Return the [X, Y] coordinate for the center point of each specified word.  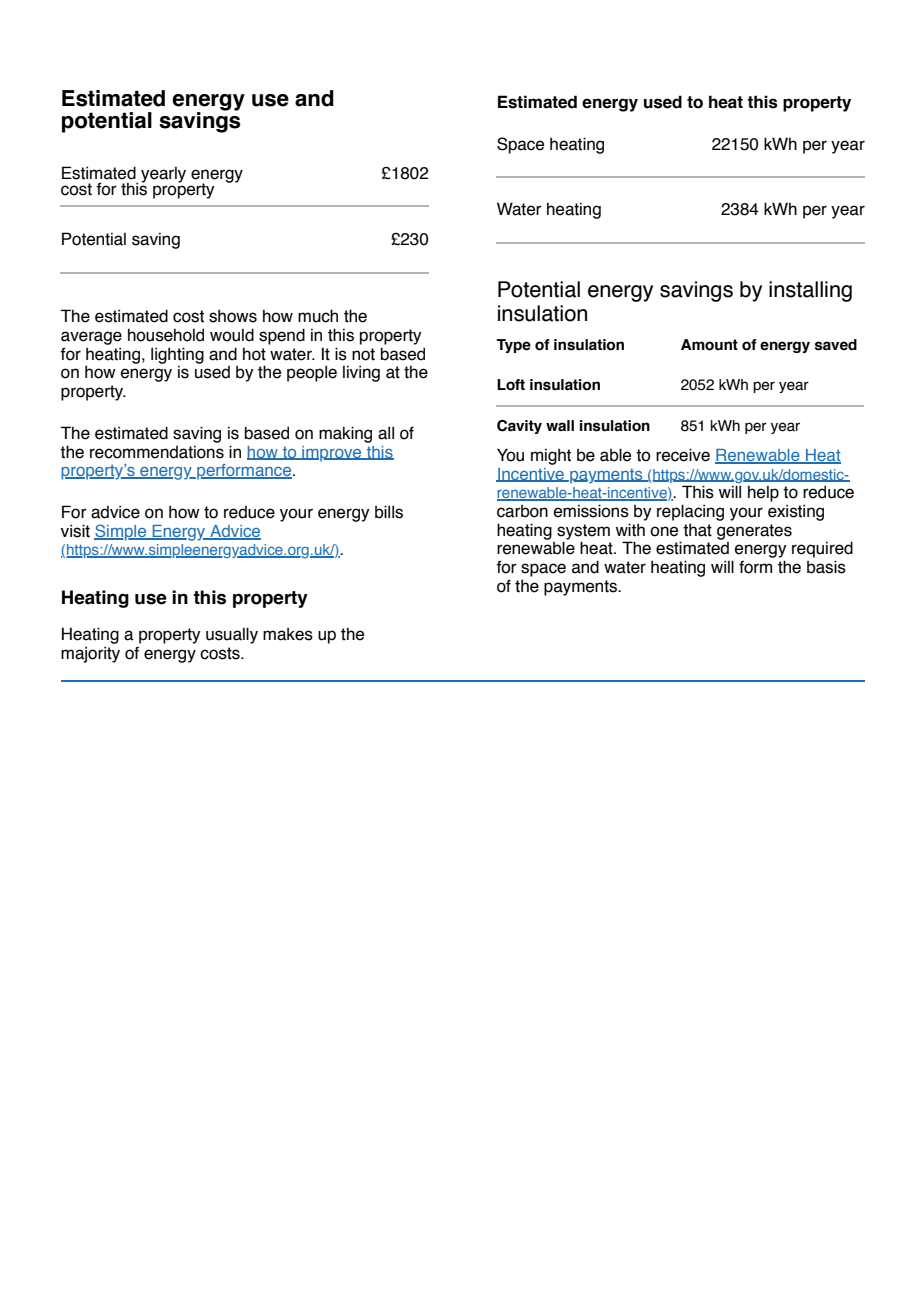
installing [810, 291]
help [763, 494]
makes [288, 634]
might [551, 456]
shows [233, 316]
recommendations [157, 452]
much [318, 316]
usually [232, 635]
